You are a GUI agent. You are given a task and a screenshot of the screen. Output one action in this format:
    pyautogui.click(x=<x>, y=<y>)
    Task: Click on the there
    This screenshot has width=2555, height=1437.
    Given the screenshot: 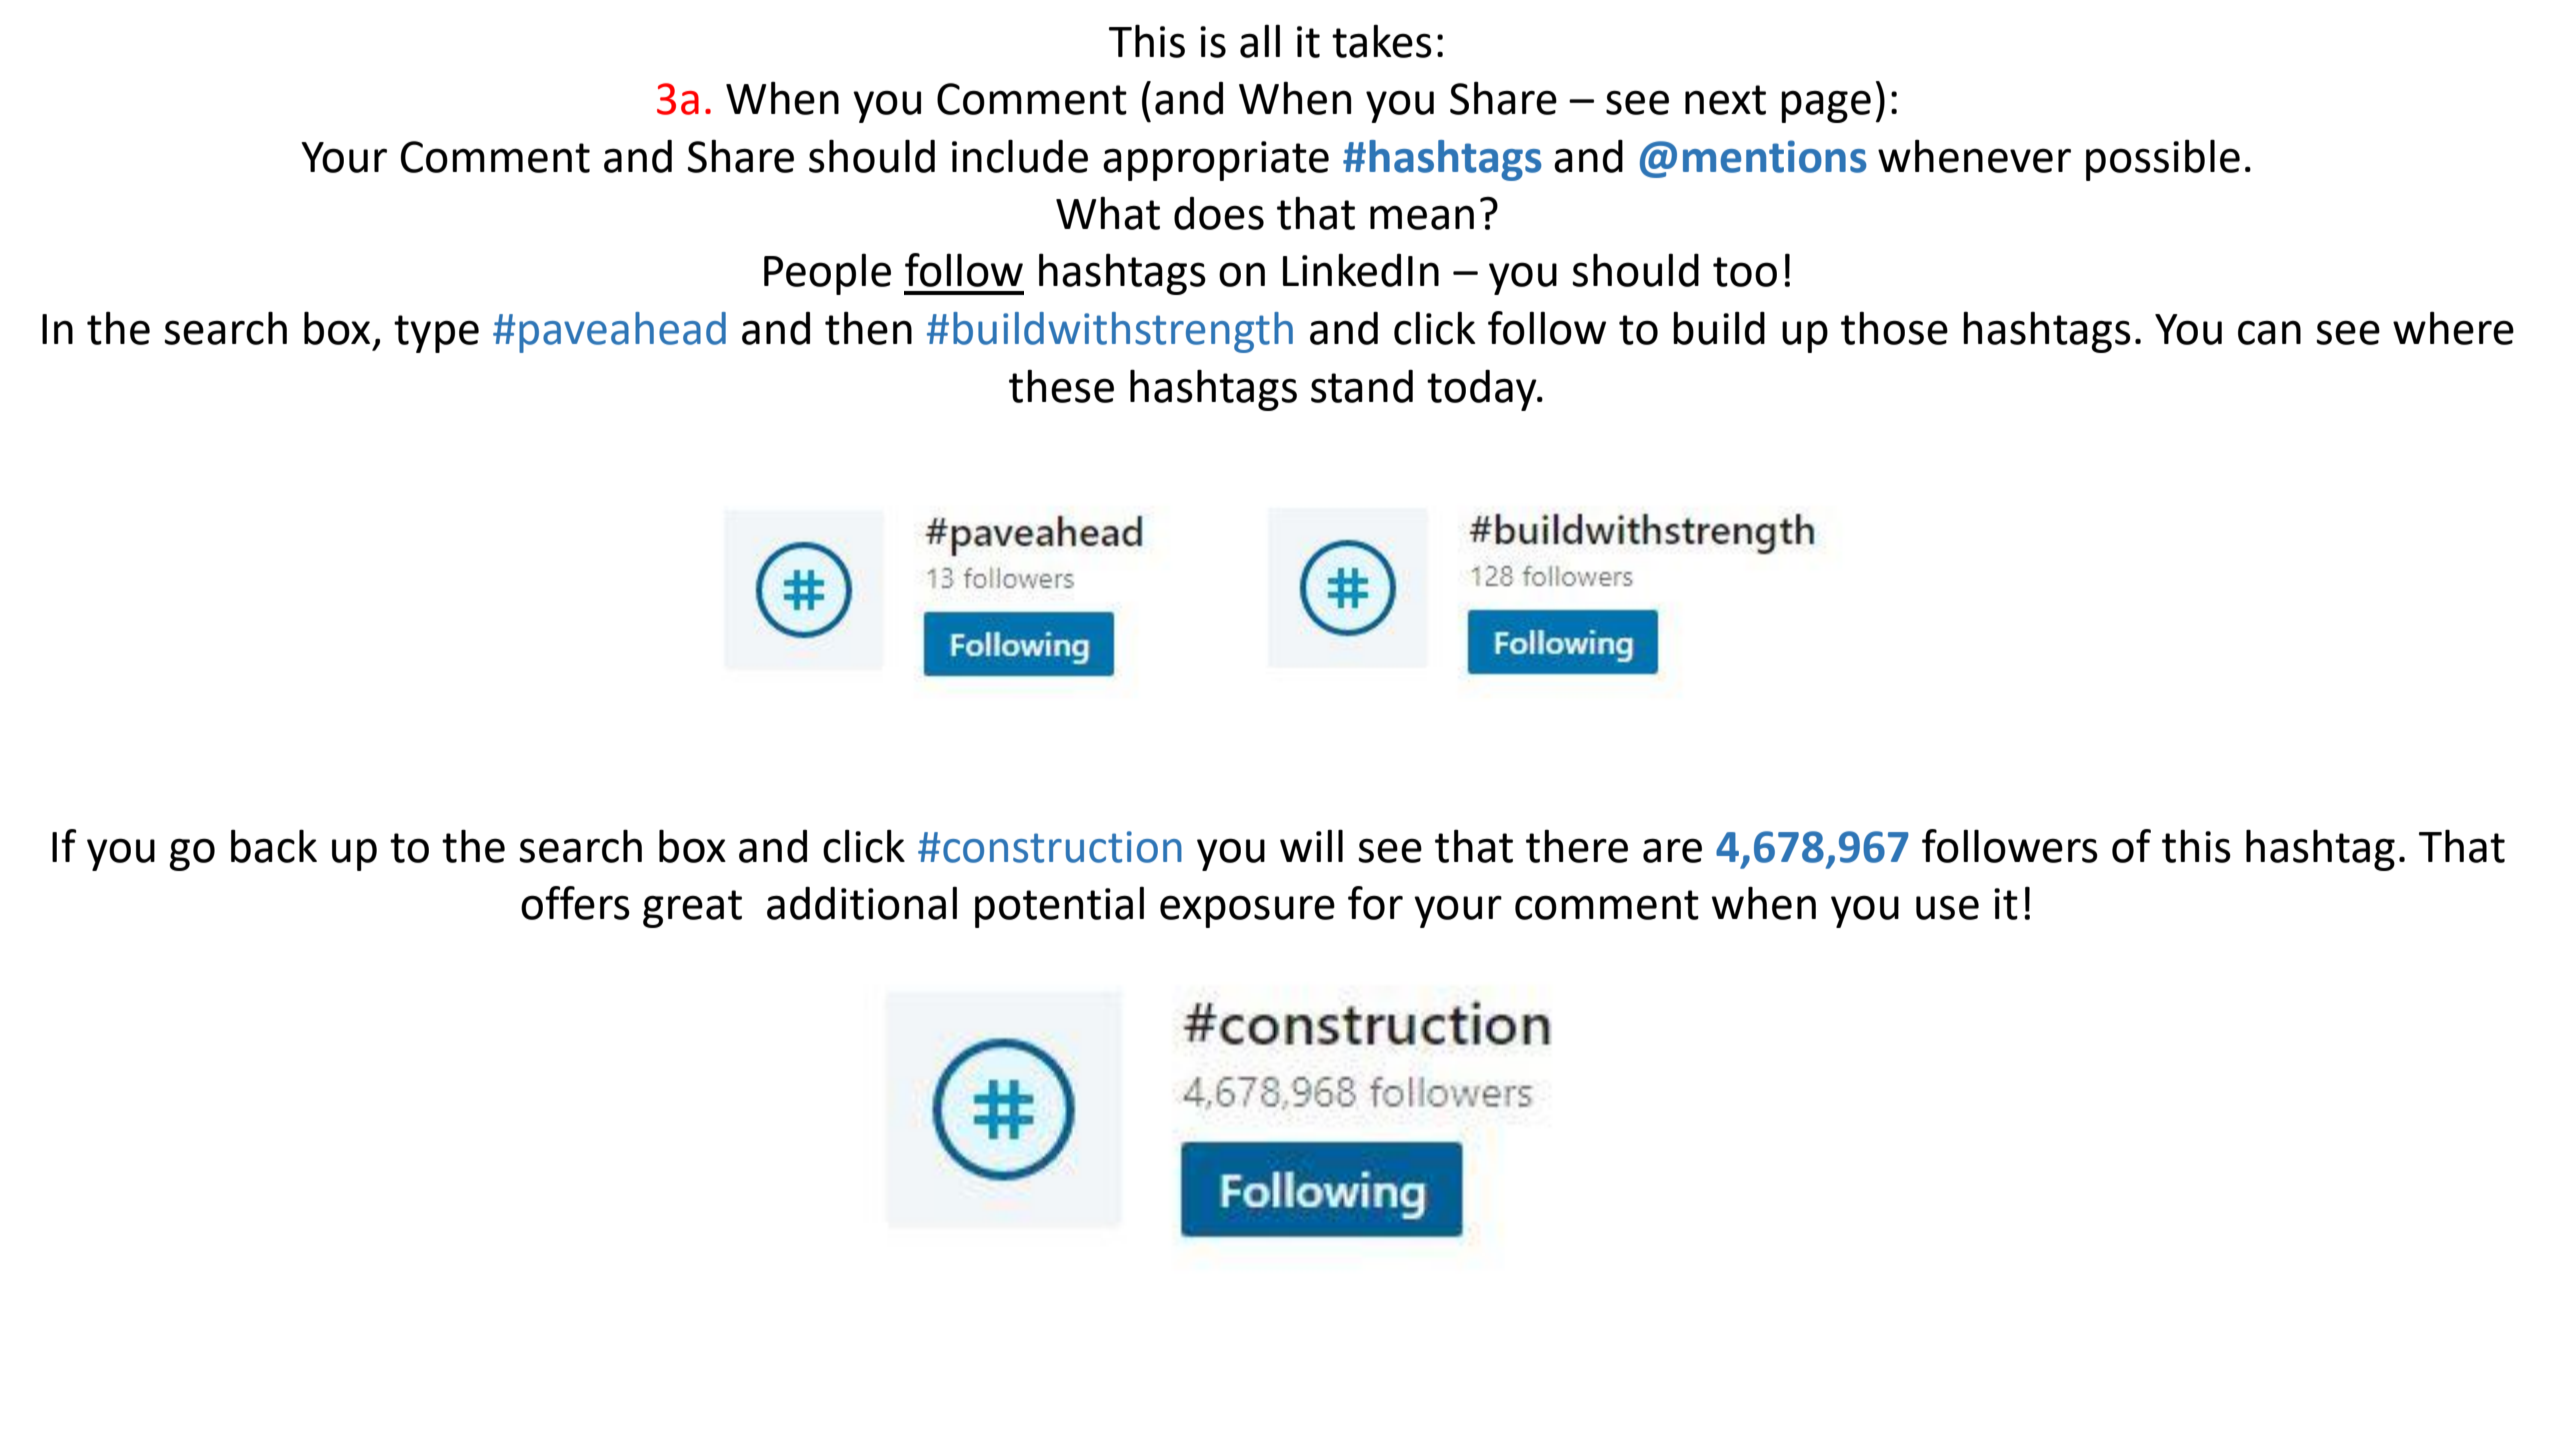 What is the action you would take?
    pyautogui.click(x=1577, y=846)
